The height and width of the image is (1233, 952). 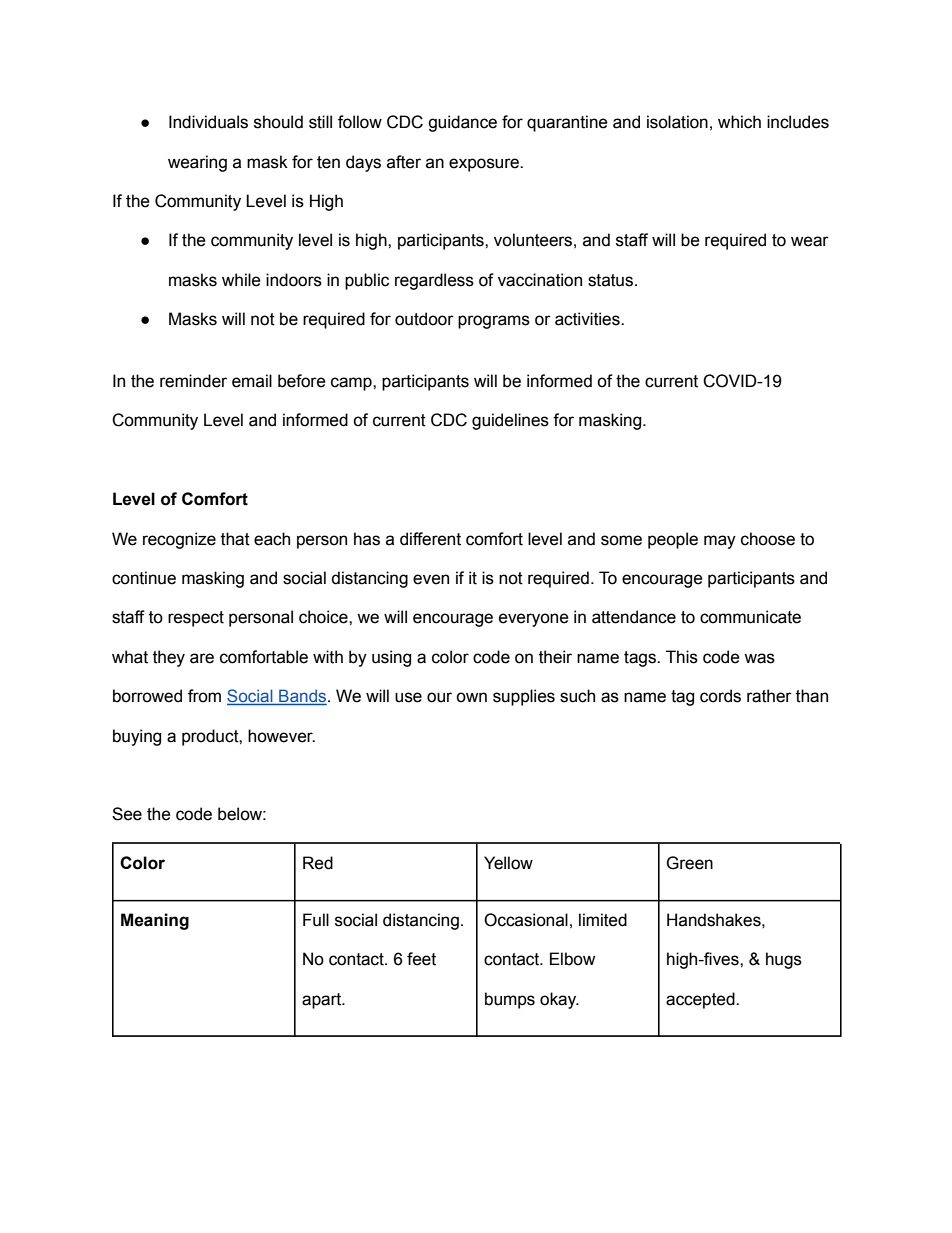 What do you see at coordinates (485, 165) in the image?
I see `exposure` at bounding box center [485, 165].
